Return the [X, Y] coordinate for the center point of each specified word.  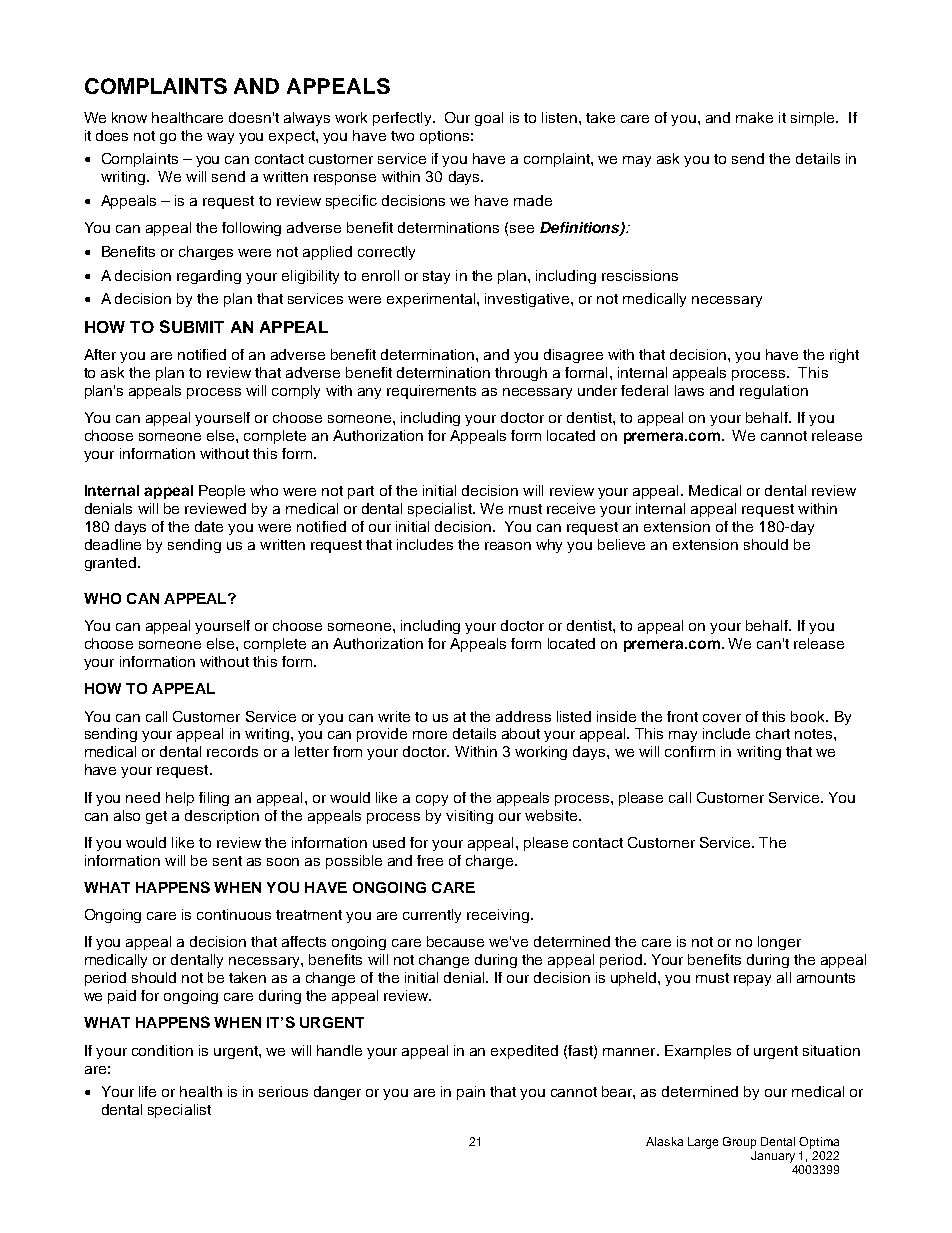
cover [722, 718]
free [430, 860]
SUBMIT [192, 326]
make [754, 117]
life [147, 1091]
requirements [431, 392]
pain [471, 1093]
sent [227, 861]
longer [779, 943]
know [129, 117]
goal [489, 119]
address [523, 716]
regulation [774, 392]
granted [110, 564]
